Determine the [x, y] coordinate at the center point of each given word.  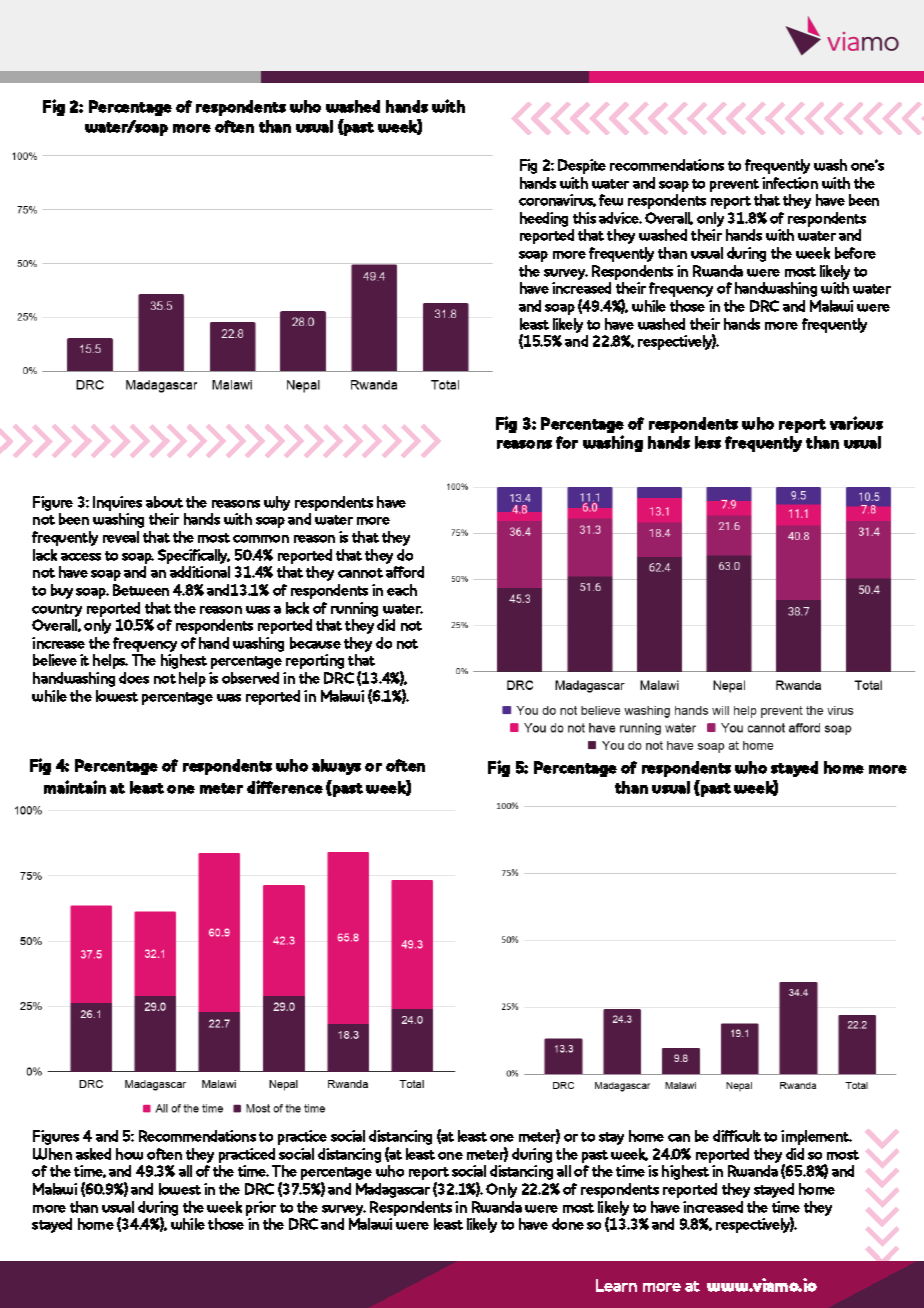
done [568, 1224]
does [134, 678]
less [708, 442]
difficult [737, 1136]
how [129, 1154]
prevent [734, 185]
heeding [544, 219]
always [336, 767]
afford [405, 572]
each [402, 590]
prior [261, 1208]
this [584, 218]
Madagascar [393, 1190]
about [164, 502]
